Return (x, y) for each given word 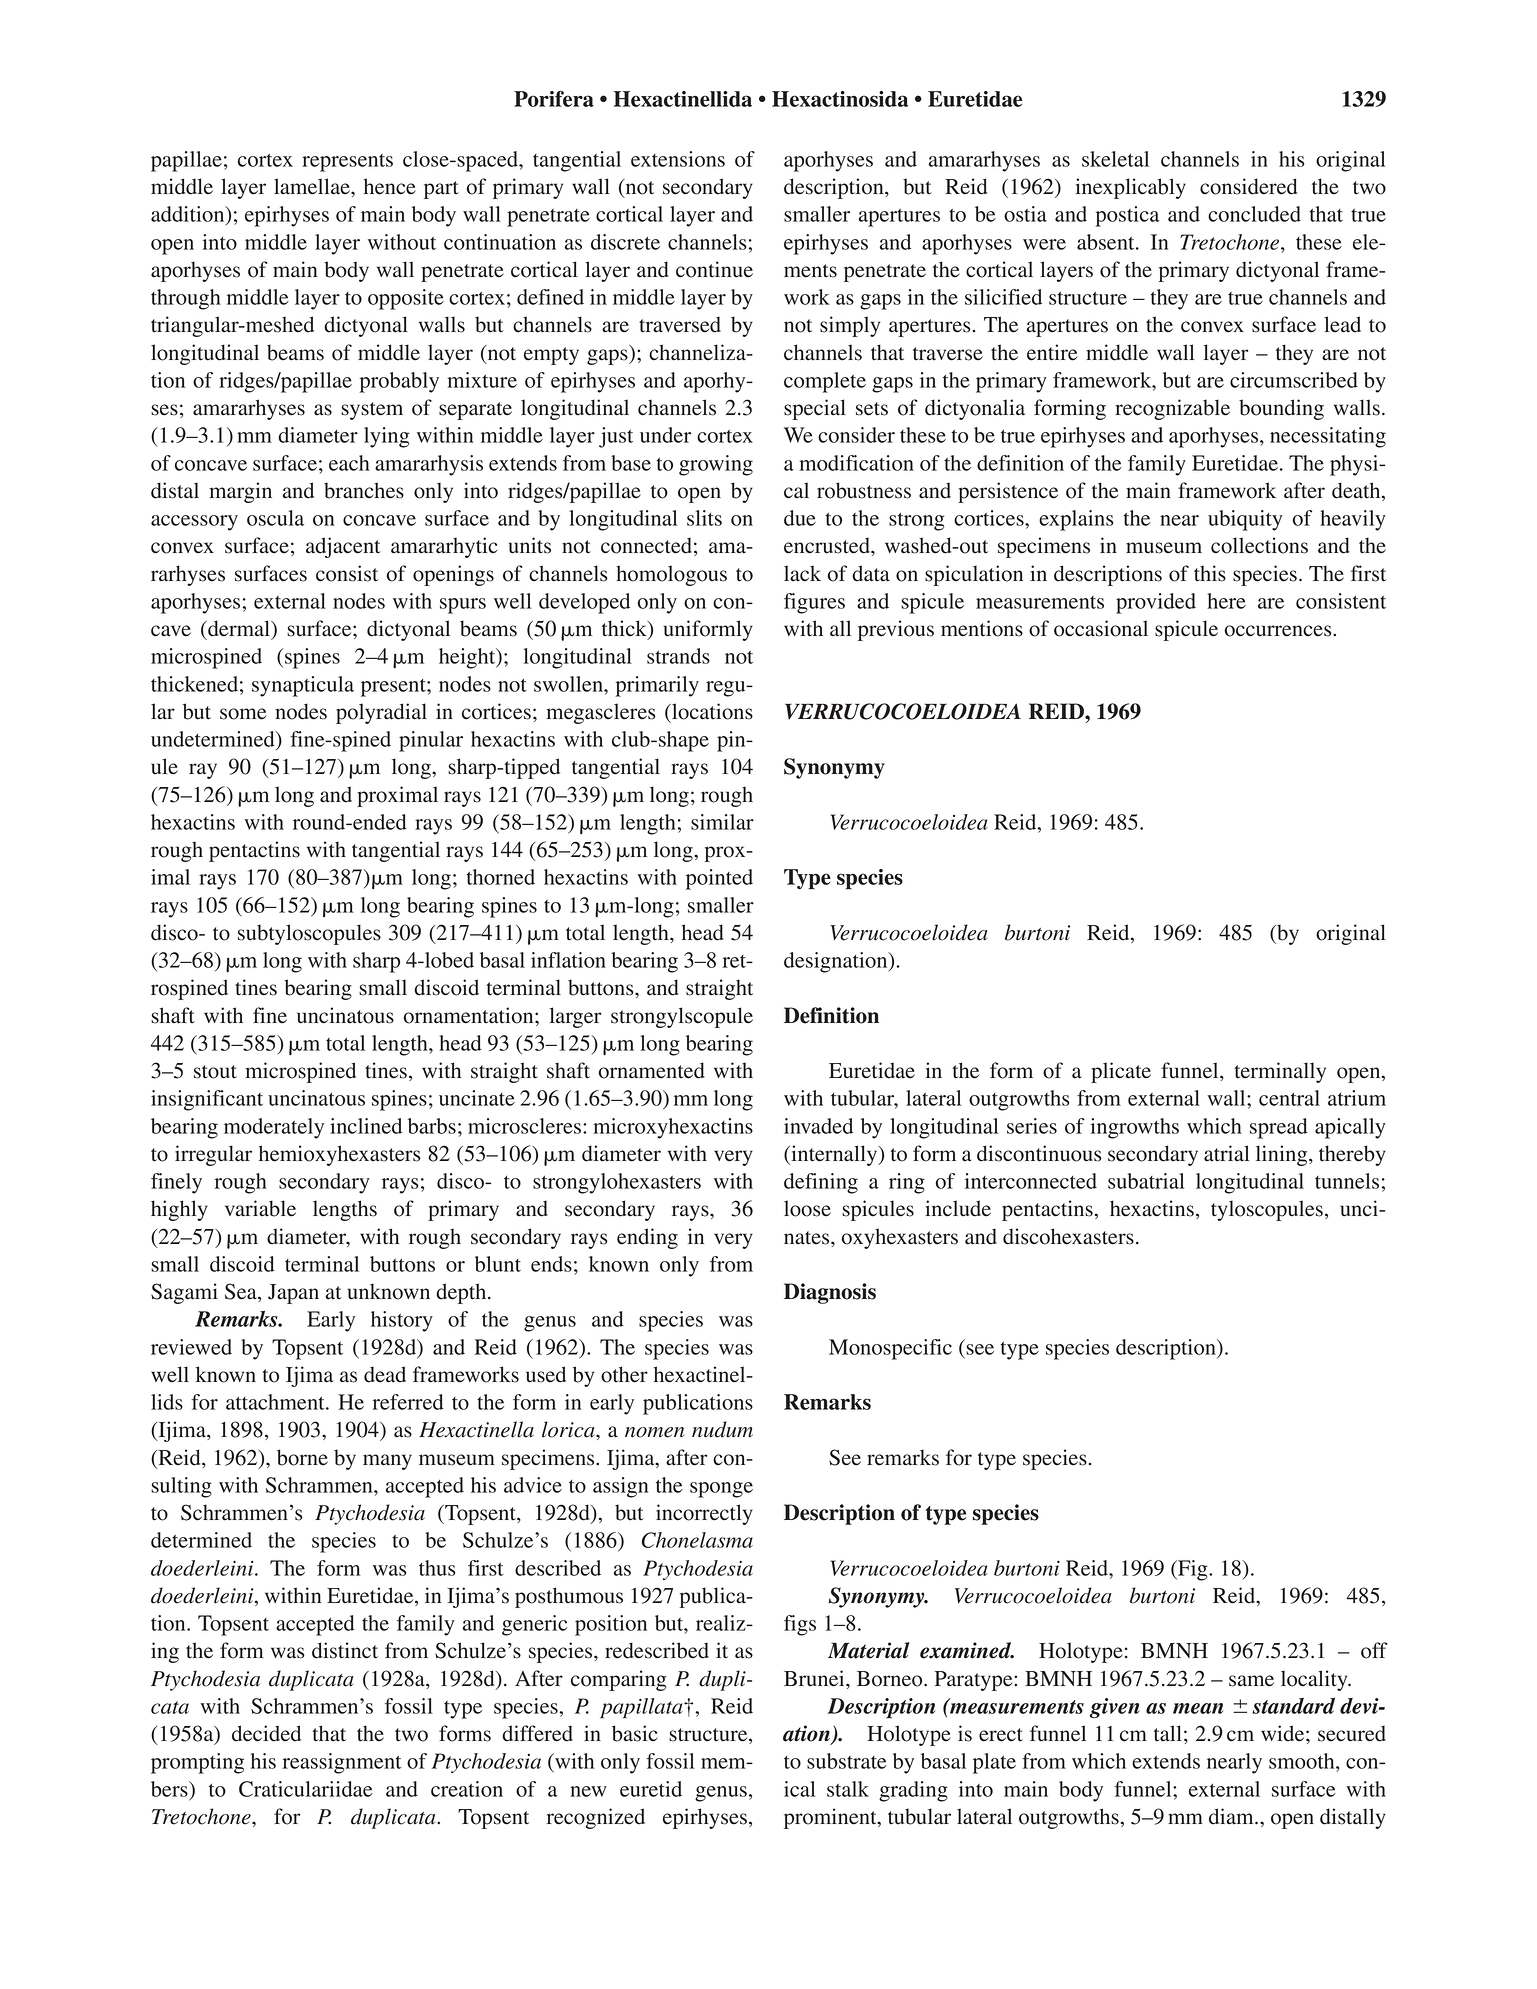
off (1374, 1650)
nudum (722, 1429)
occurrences (1279, 631)
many (387, 1462)
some (243, 714)
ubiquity (1245, 520)
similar (722, 822)
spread (1279, 1128)
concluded (1254, 214)
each (349, 463)
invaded (818, 1126)
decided (266, 1733)
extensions (678, 159)
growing (716, 465)
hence (390, 186)
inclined (366, 1126)
